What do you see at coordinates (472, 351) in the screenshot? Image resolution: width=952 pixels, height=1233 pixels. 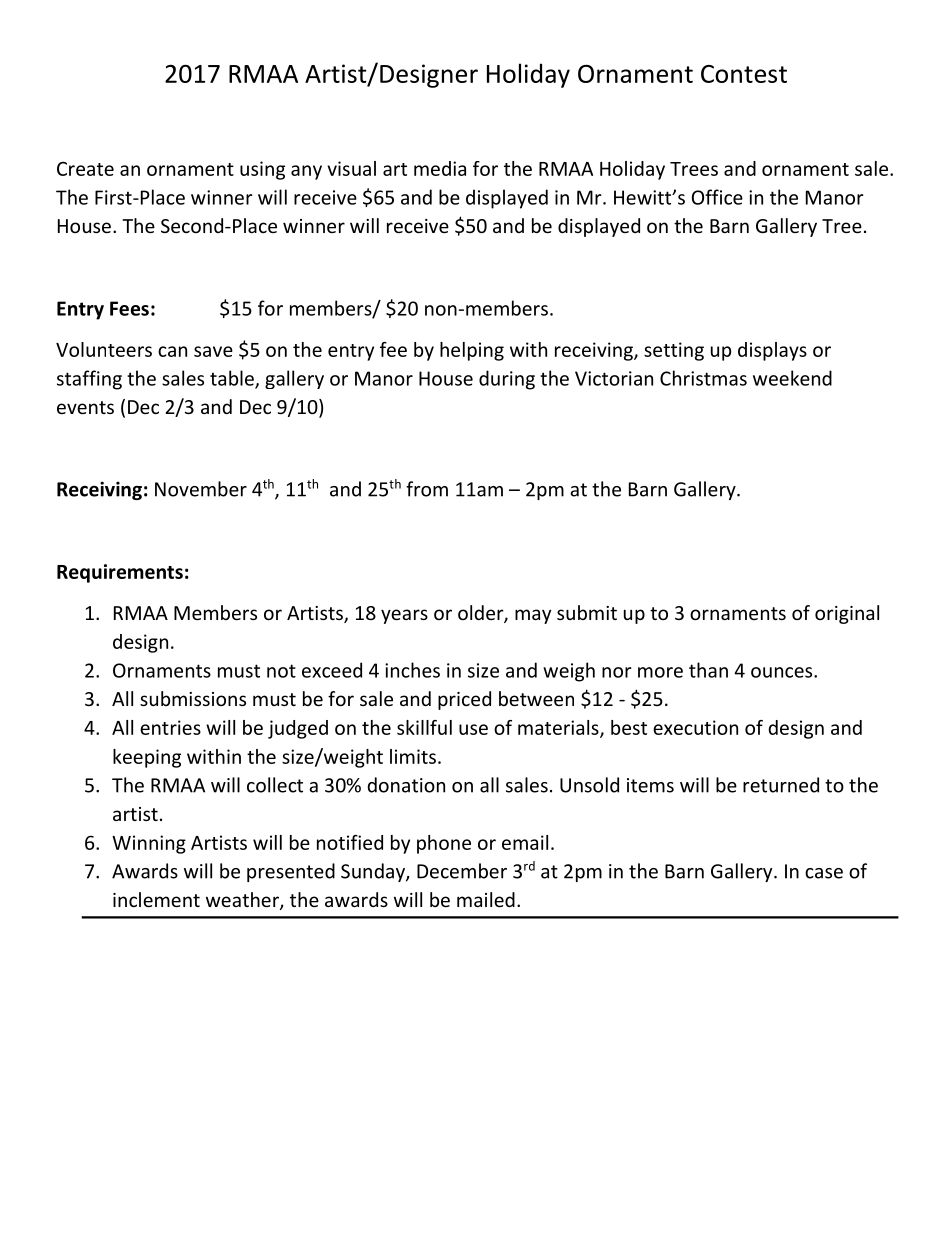 I see `helping` at bounding box center [472, 351].
